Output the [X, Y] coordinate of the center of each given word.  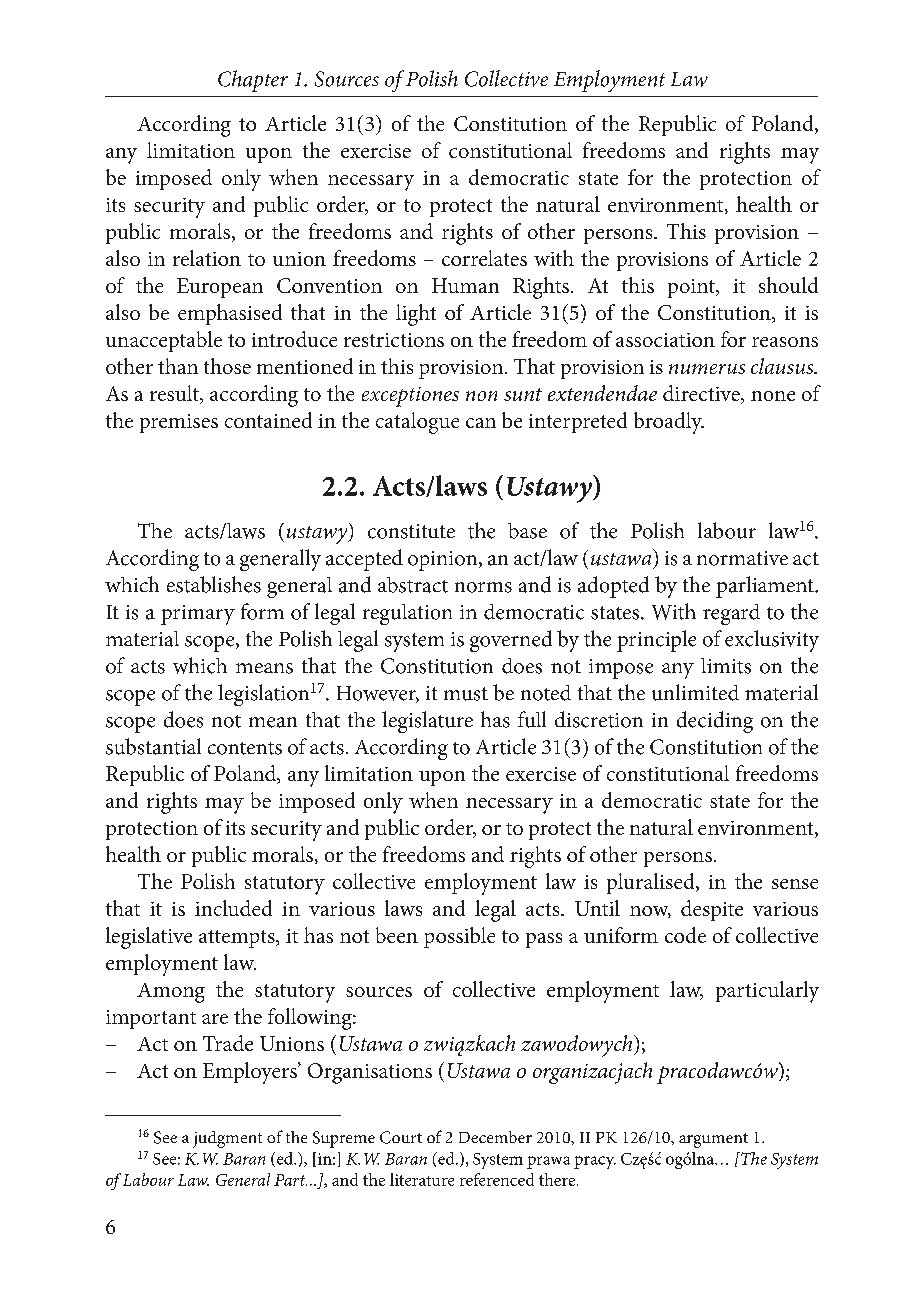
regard [731, 614]
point [692, 288]
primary [198, 615]
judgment [227, 1139]
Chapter [253, 81]
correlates [484, 258]
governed [511, 641]
